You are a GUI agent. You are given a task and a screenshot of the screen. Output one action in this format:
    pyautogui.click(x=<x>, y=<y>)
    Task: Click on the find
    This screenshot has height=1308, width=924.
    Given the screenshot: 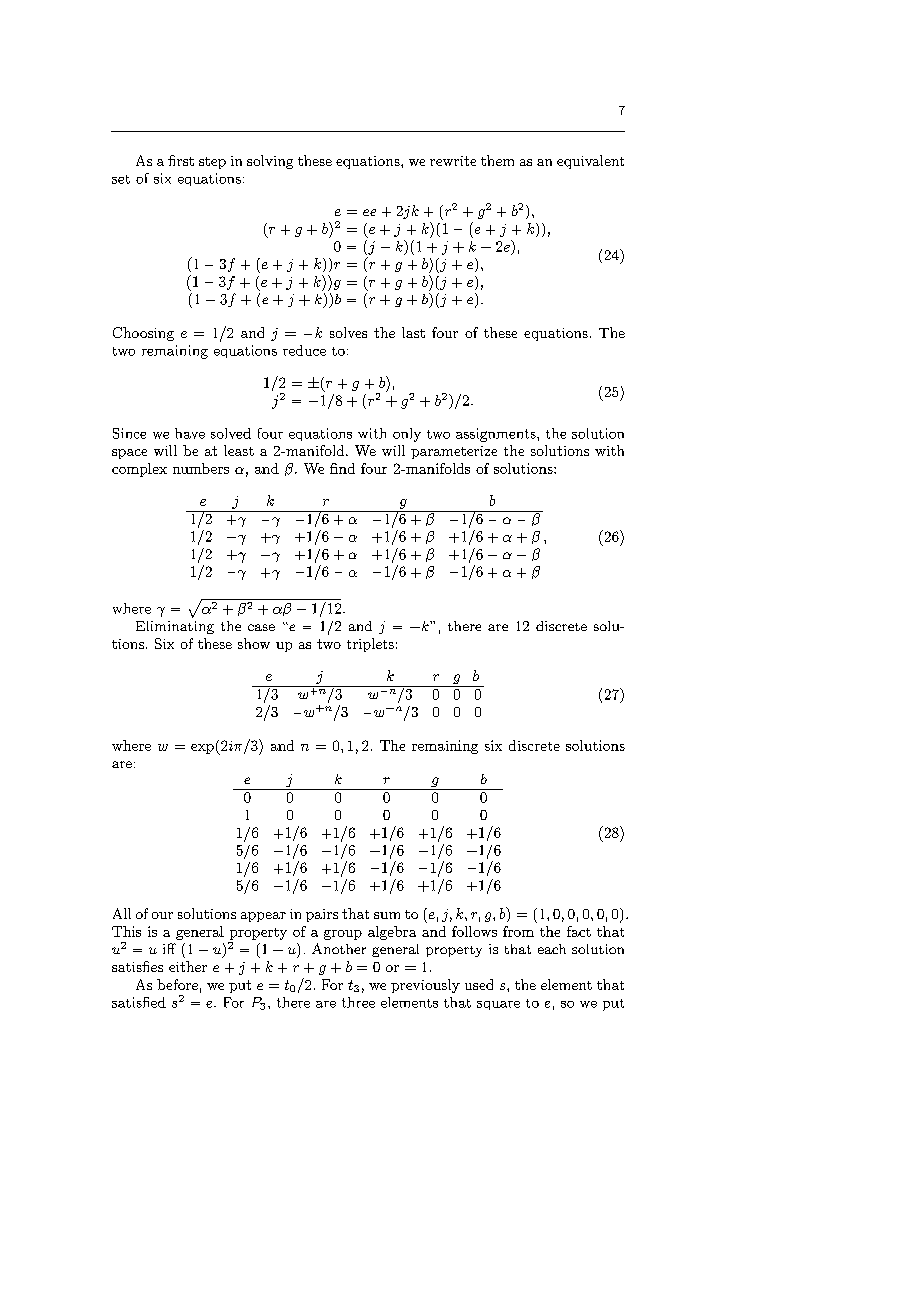 What is the action you would take?
    pyautogui.click(x=342, y=468)
